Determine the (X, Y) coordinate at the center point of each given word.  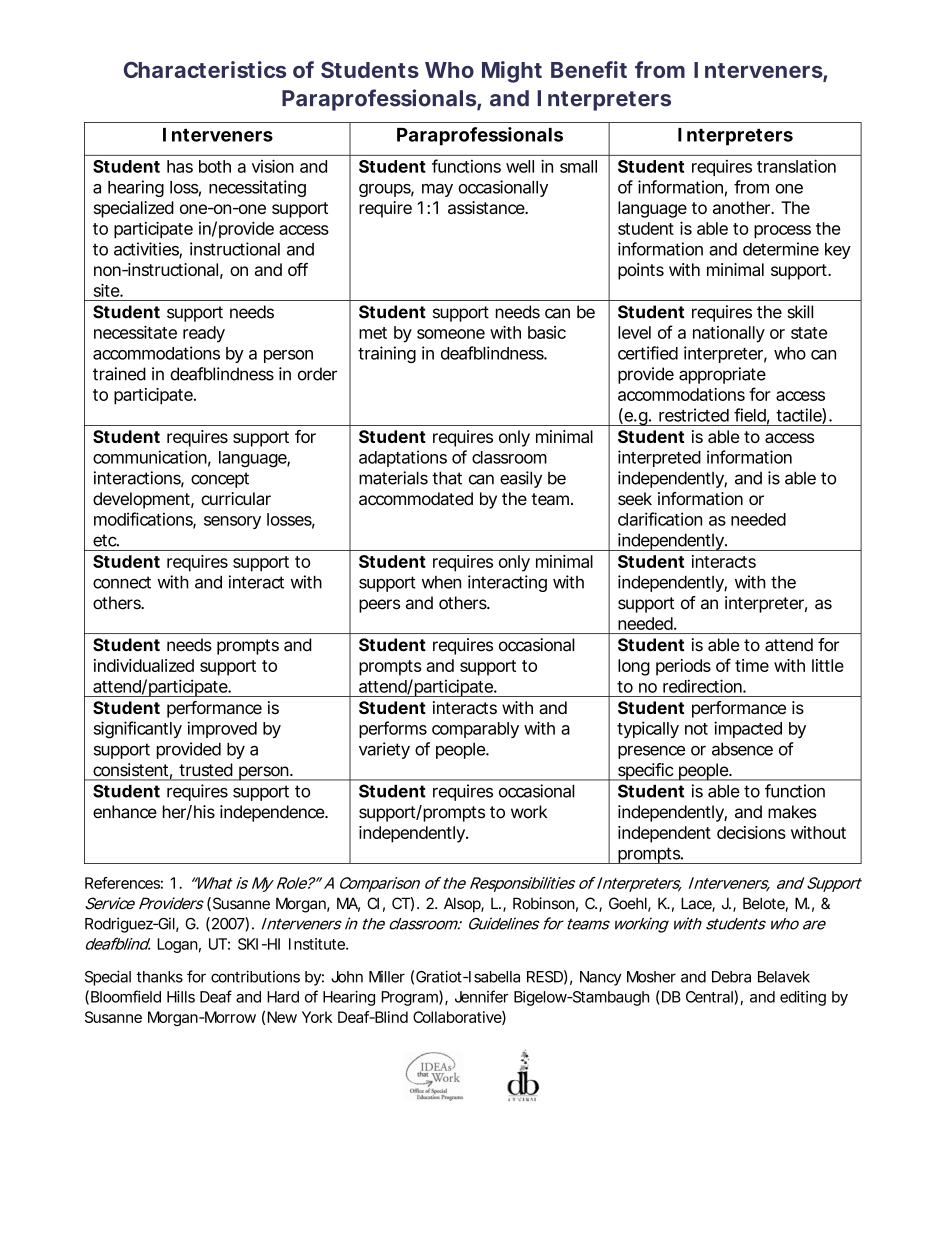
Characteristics (205, 69)
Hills (181, 997)
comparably (475, 730)
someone (451, 334)
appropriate (722, 375)
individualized (144, 665)
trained (119, 374)
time (752, 665)
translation (796, 166)
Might (512, 72)
